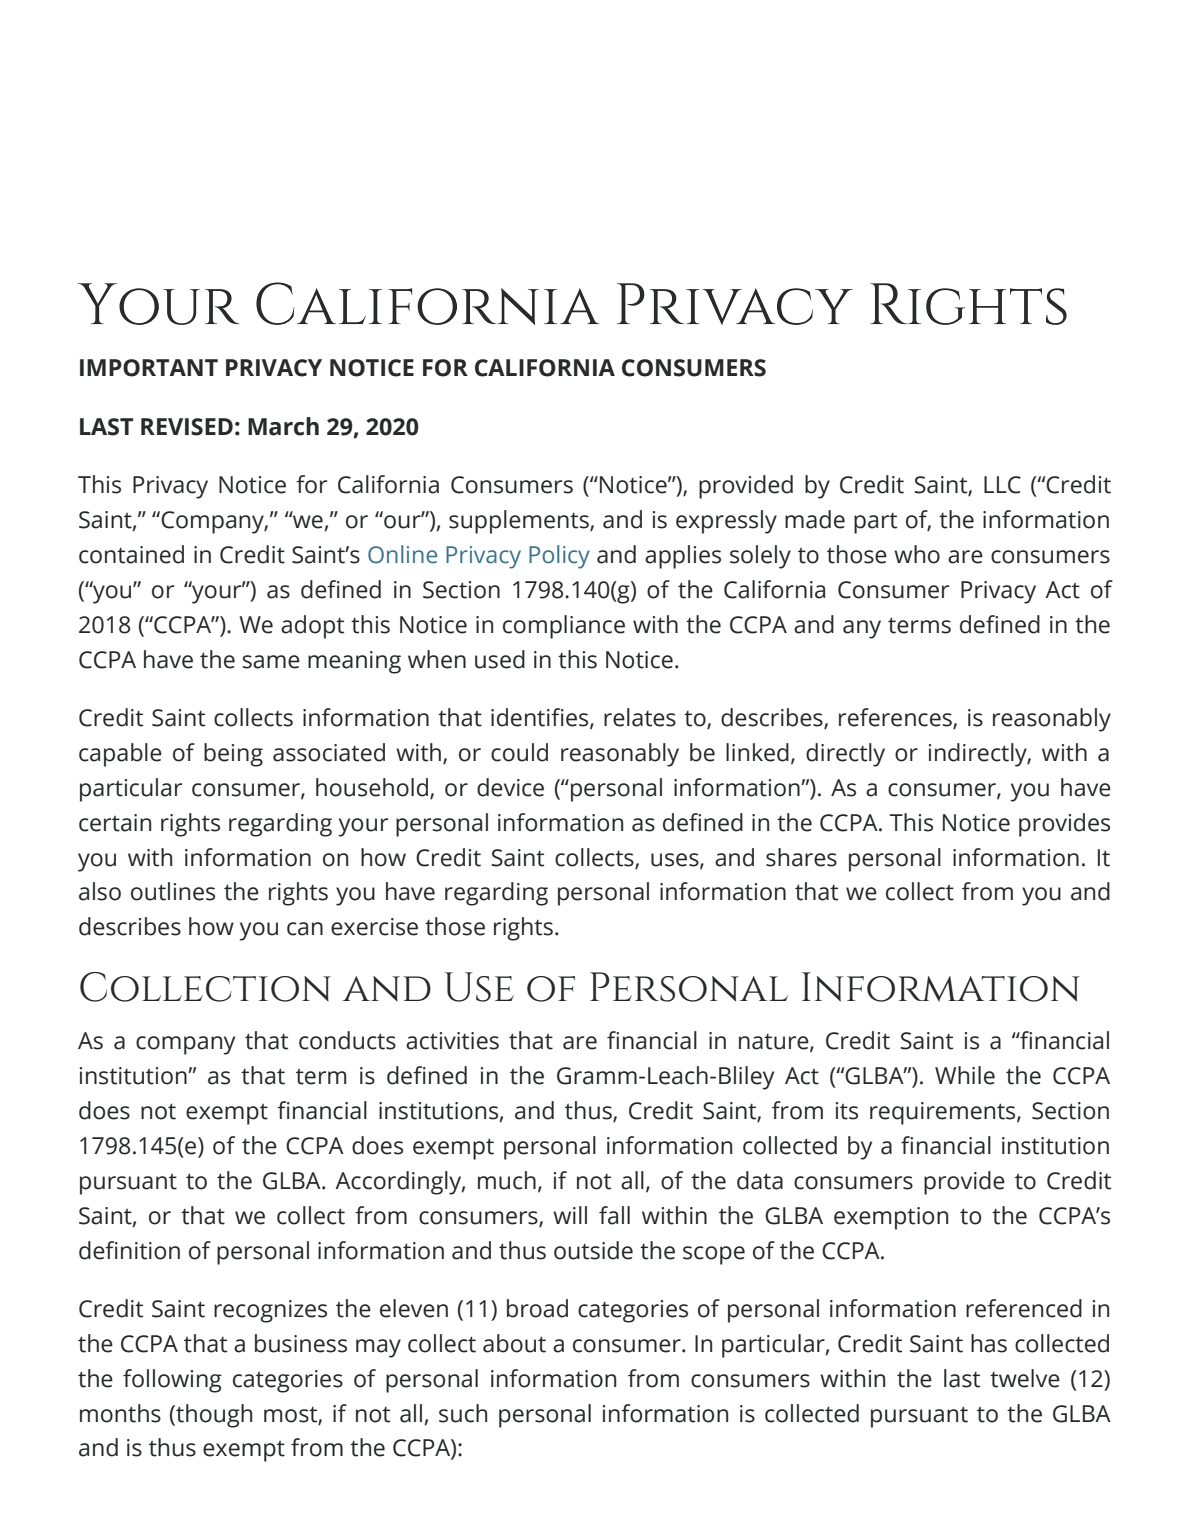  Describe the element at coordinates (172, 1381) in the screenshot. I see `following` at that location.
